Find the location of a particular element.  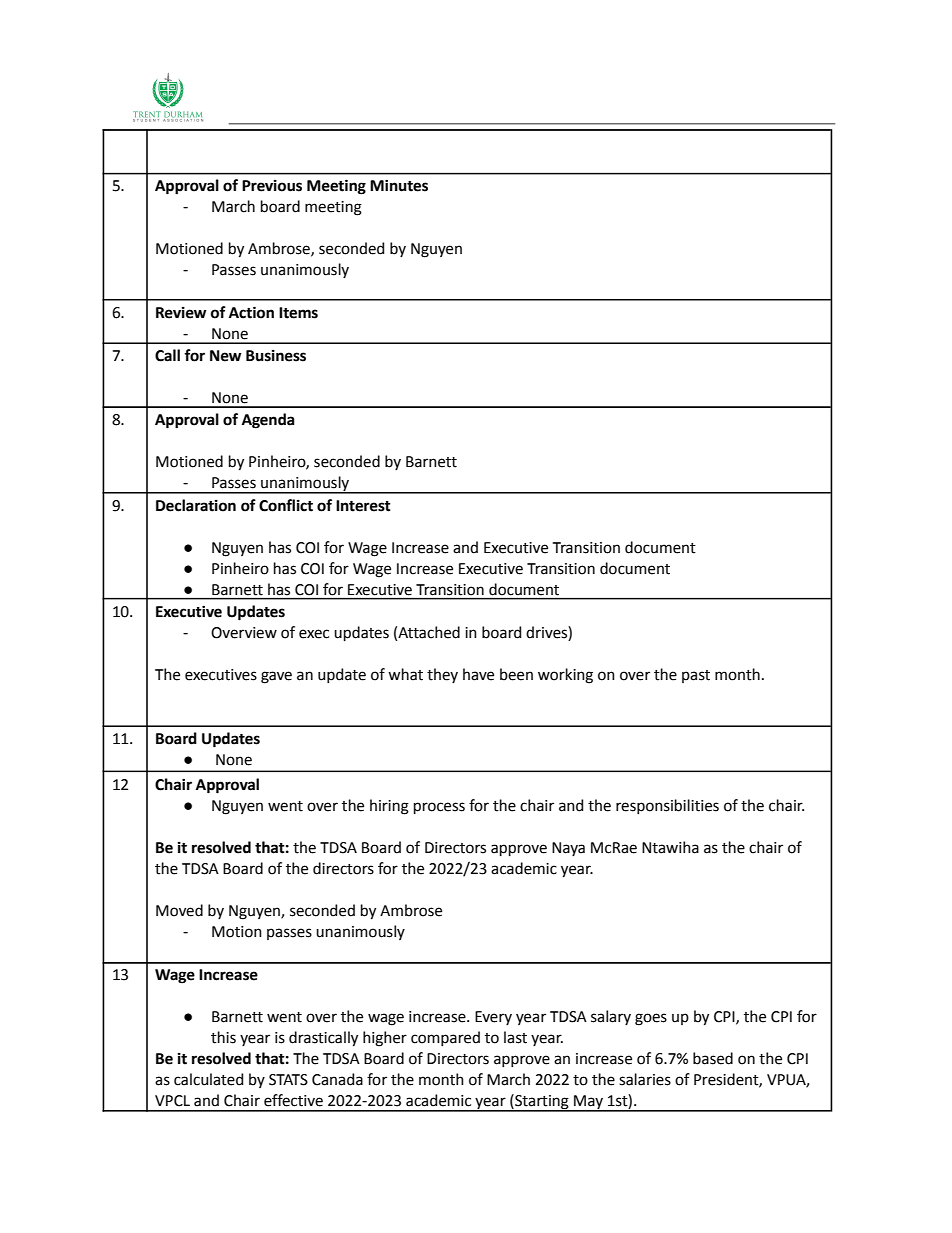

Items is located at coordinates (298, 313).
